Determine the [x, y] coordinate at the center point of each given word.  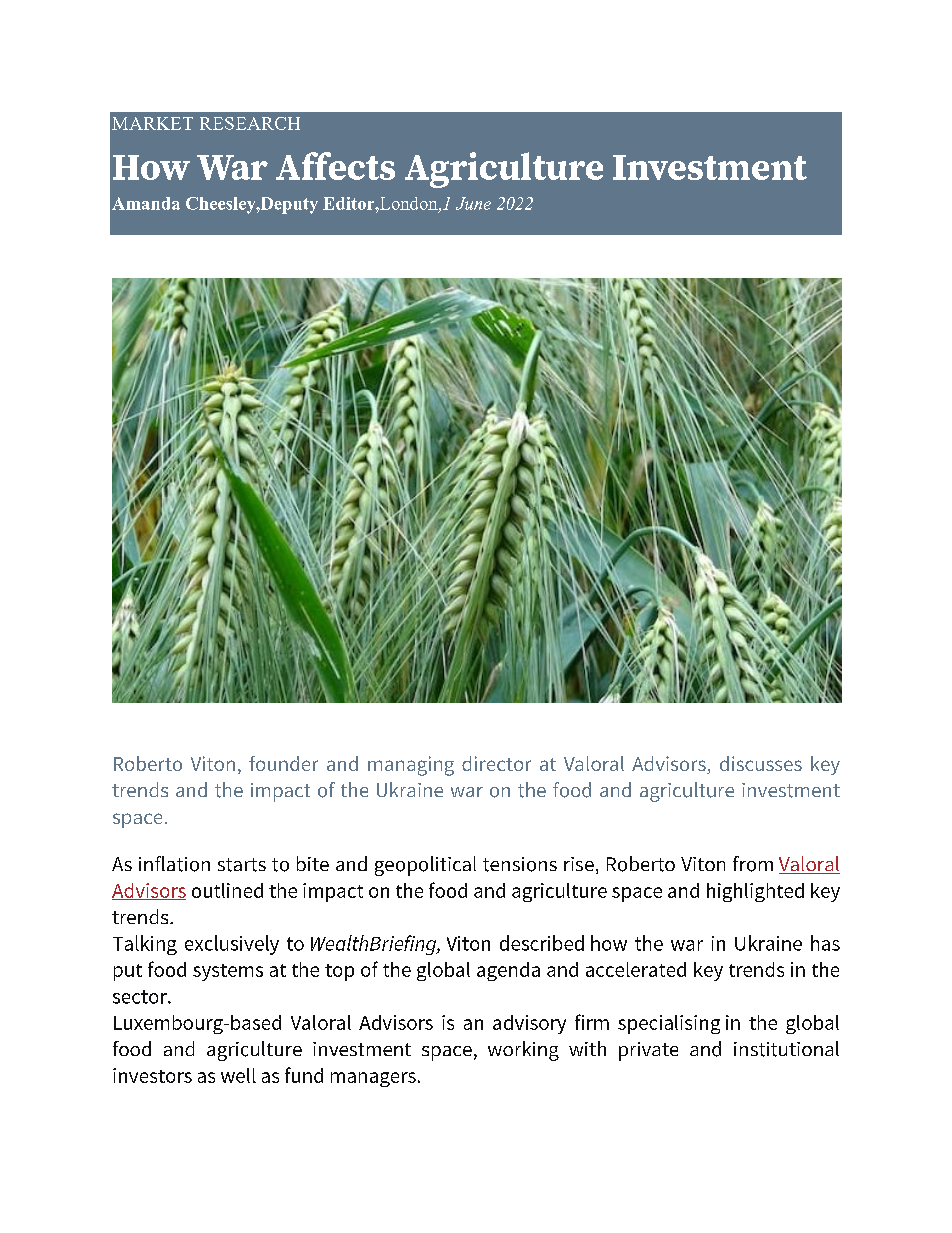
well [238, 1075]
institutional [786, 1049]
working [523, 1051]
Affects [335, 166]
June [473, 203]
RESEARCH [250, 123]
